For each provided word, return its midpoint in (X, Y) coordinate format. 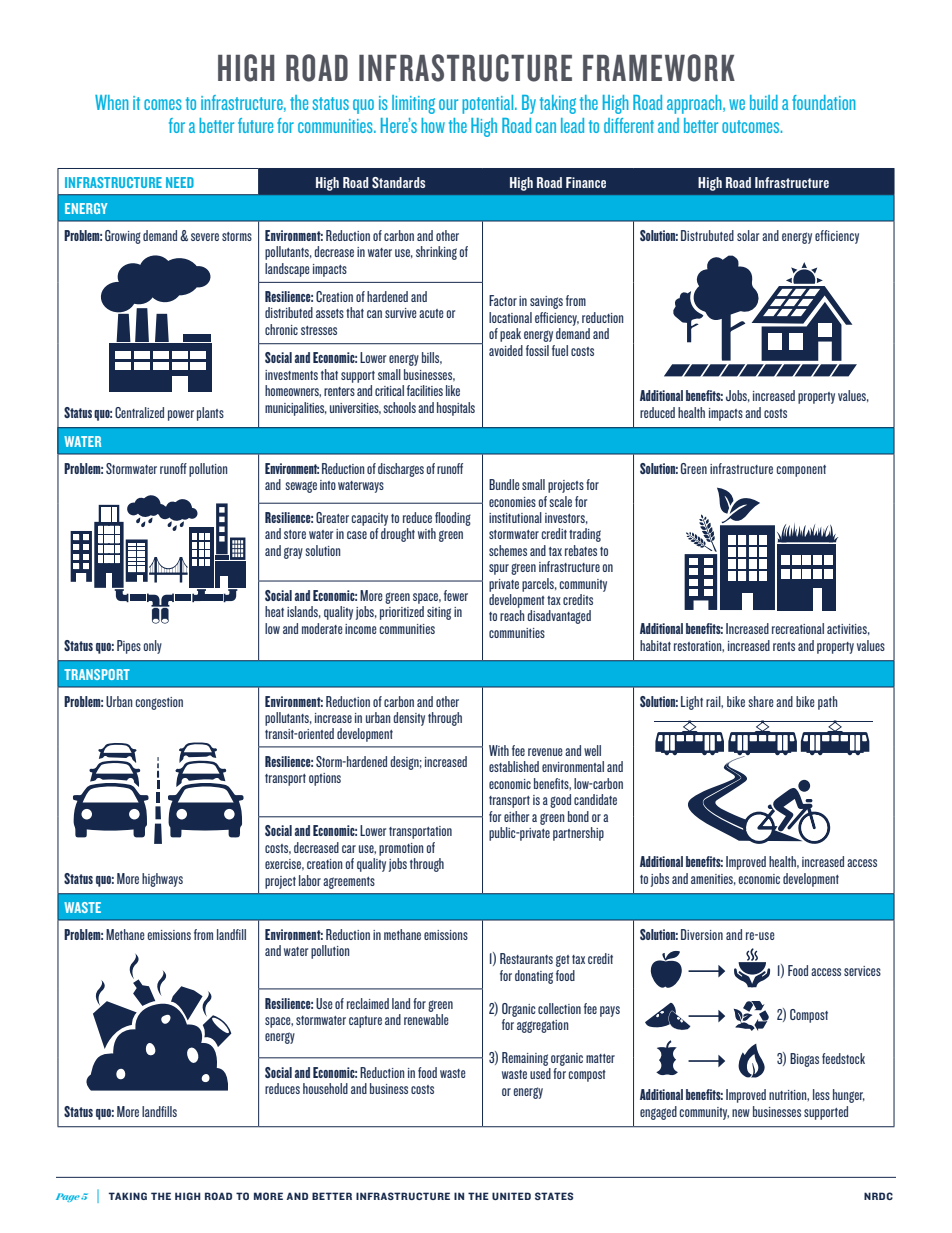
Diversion (702, 934)
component (801, 471)
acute (431, 313)
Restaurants (526, 958)
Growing (123, 237)
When (112, 102)
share (761, 701)
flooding (453, 519)
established (514, 766)
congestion (159, 703)
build (764, 102)
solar (748, 235)
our (448, 104)
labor (310, 880)
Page (68, 1197)
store (295, 534)
